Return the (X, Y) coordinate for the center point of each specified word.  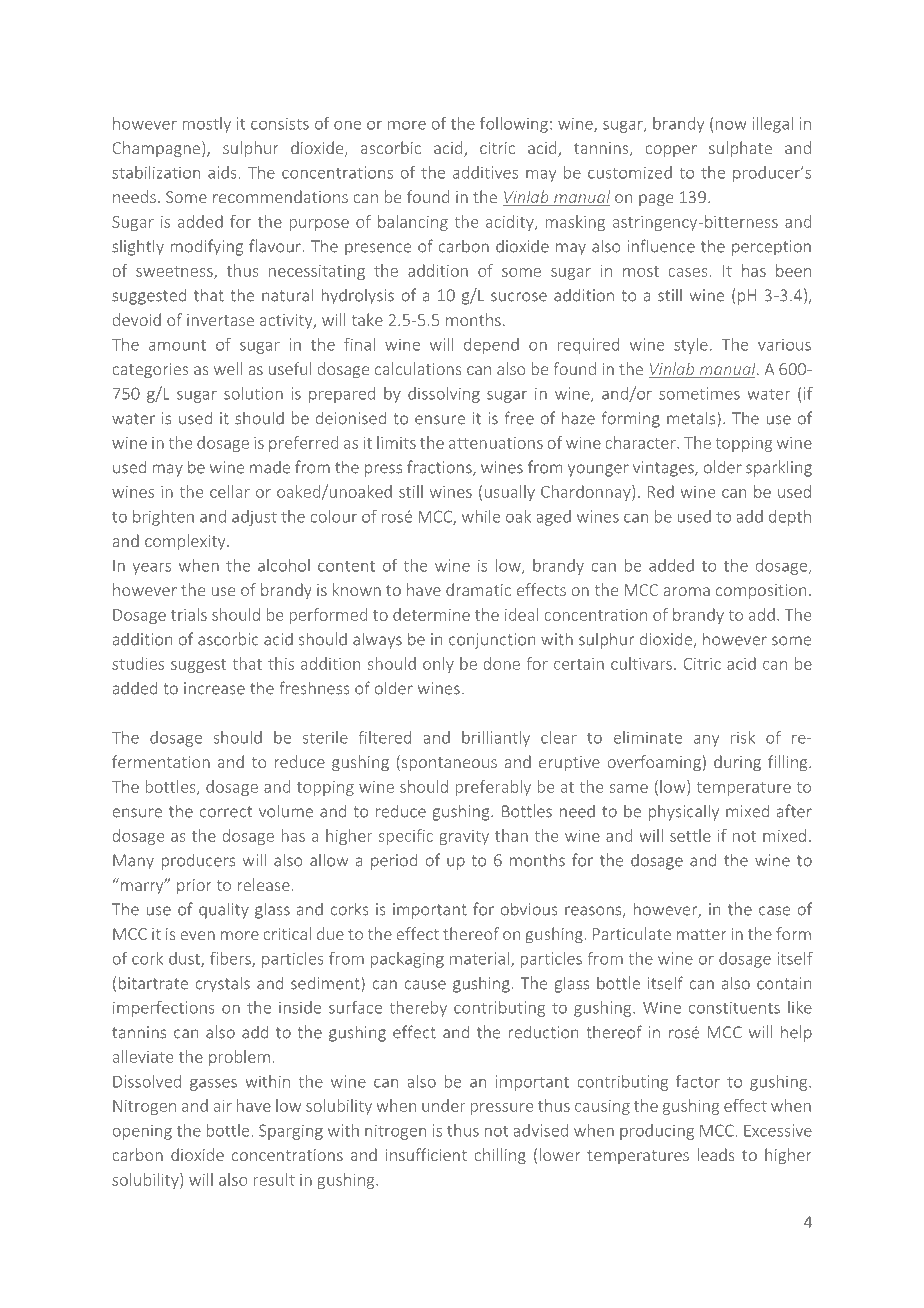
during (737, 763)
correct (226, 812)
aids (222, 172)
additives (485, 172)
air (222, 1106)
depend (491, 346)
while (481, 516)
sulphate (740, 149)
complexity (186, 542)
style (691, 346)
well (228, 368)
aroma (686, 591)
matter (701, 934)
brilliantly (496, 739)
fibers (231, 959)
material (479, 958)
